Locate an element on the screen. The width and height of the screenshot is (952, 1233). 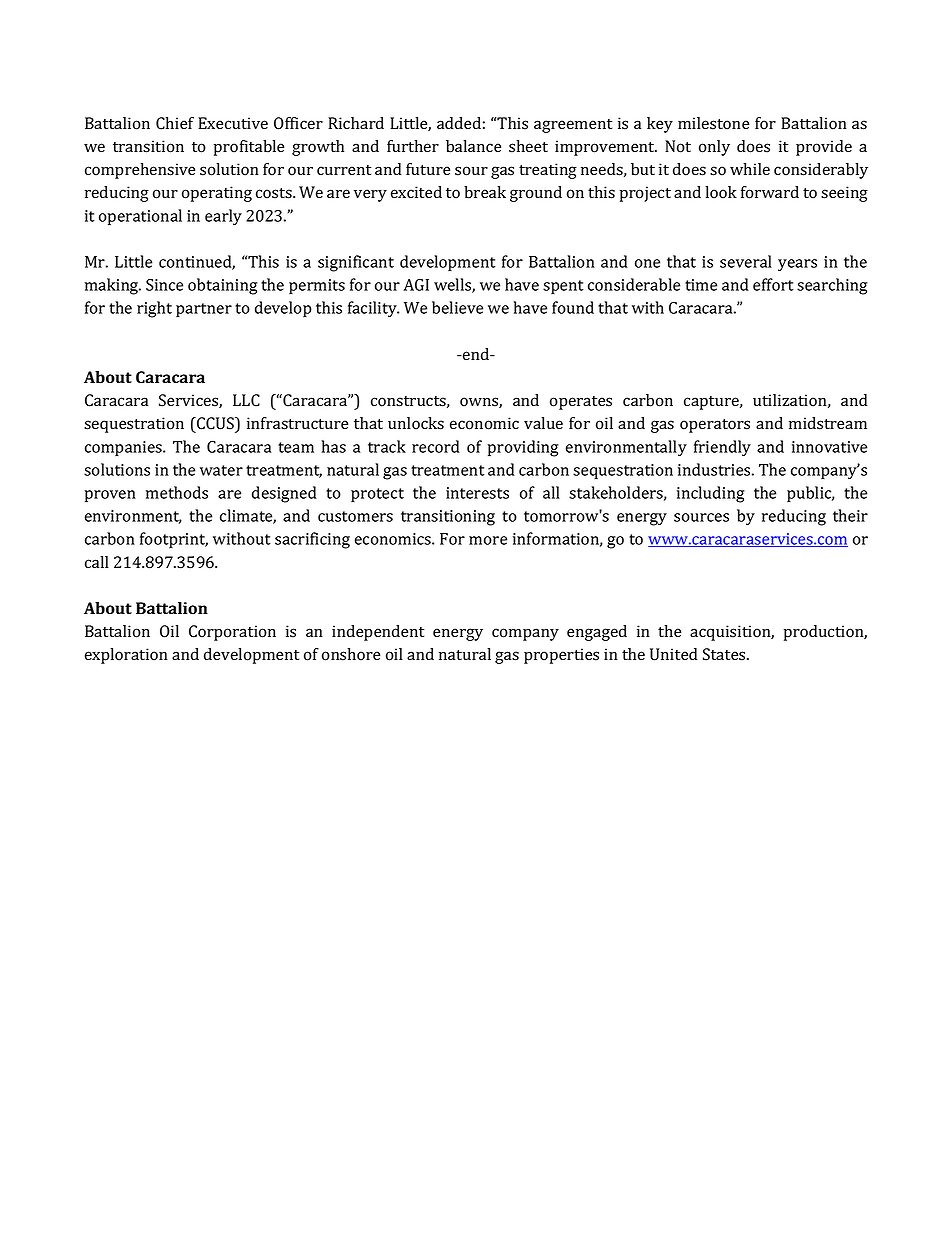
Corporation is located at coordinates (232, 633).
